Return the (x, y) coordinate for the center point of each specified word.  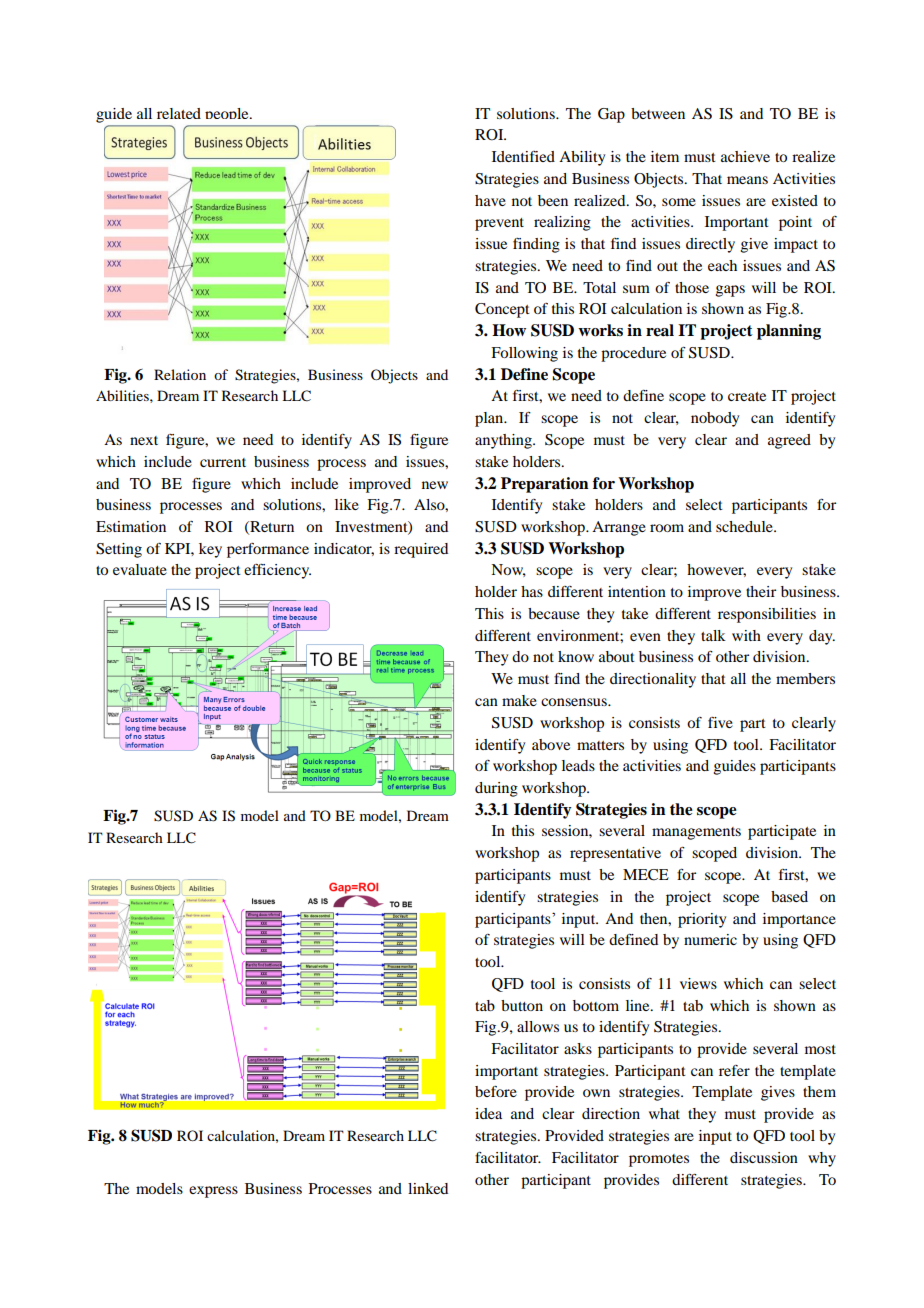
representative (615, 854)
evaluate (140, 569)
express (213, 1192)
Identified (523, 156)
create (747, 396)
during (496, 789)
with (746, 635)
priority (702, 920)
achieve (745, 156)
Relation (180, 374)
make (519, 700)
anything (504, 441)
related (179, 113)
